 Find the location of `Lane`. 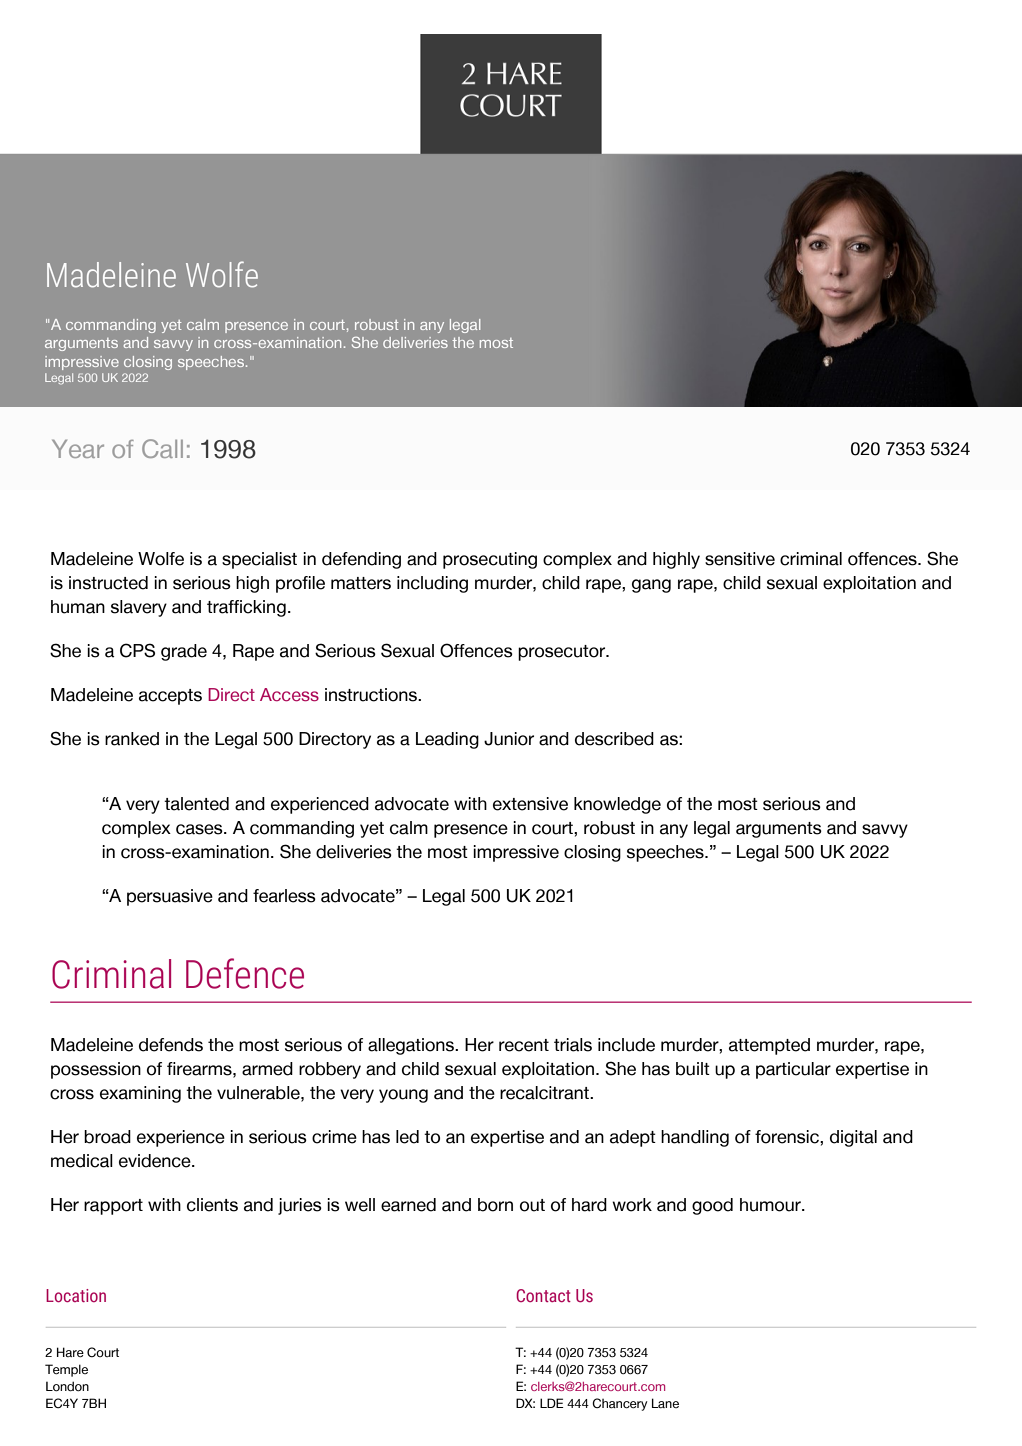

Lane is located at coordinates (665, 1403).
